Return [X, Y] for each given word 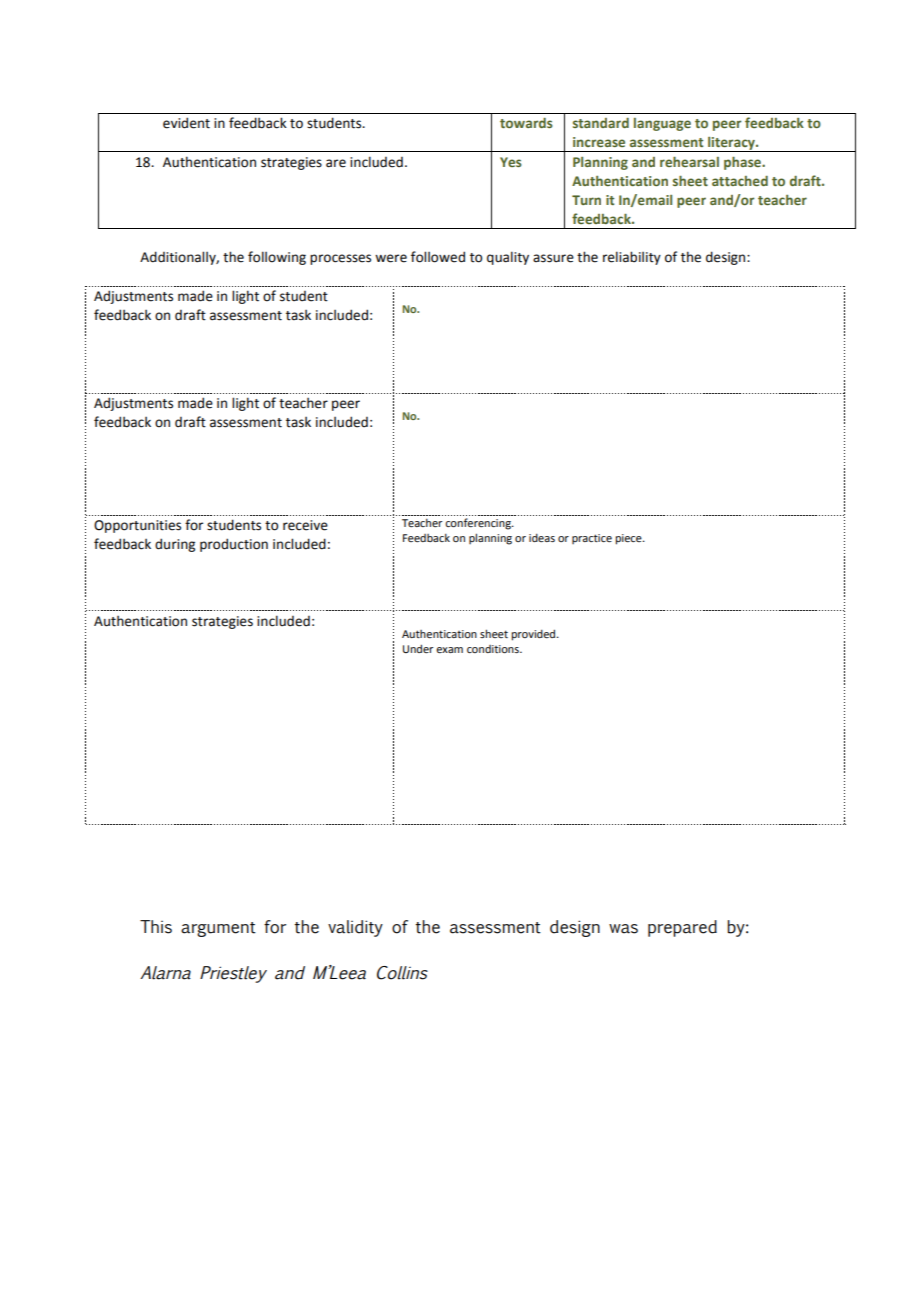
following [277, 258]
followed [438, 257]
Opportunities [137, 526]
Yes [511, 162]
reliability [632, 258]
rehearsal [689, 161]
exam [449, 650]
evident [186, 123]
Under [418, 648]
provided [534, 635]
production [234, 545]
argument [218, 929]
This [156, 927]
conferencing [479, 524]
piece [629, 539]
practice [592, 539]
